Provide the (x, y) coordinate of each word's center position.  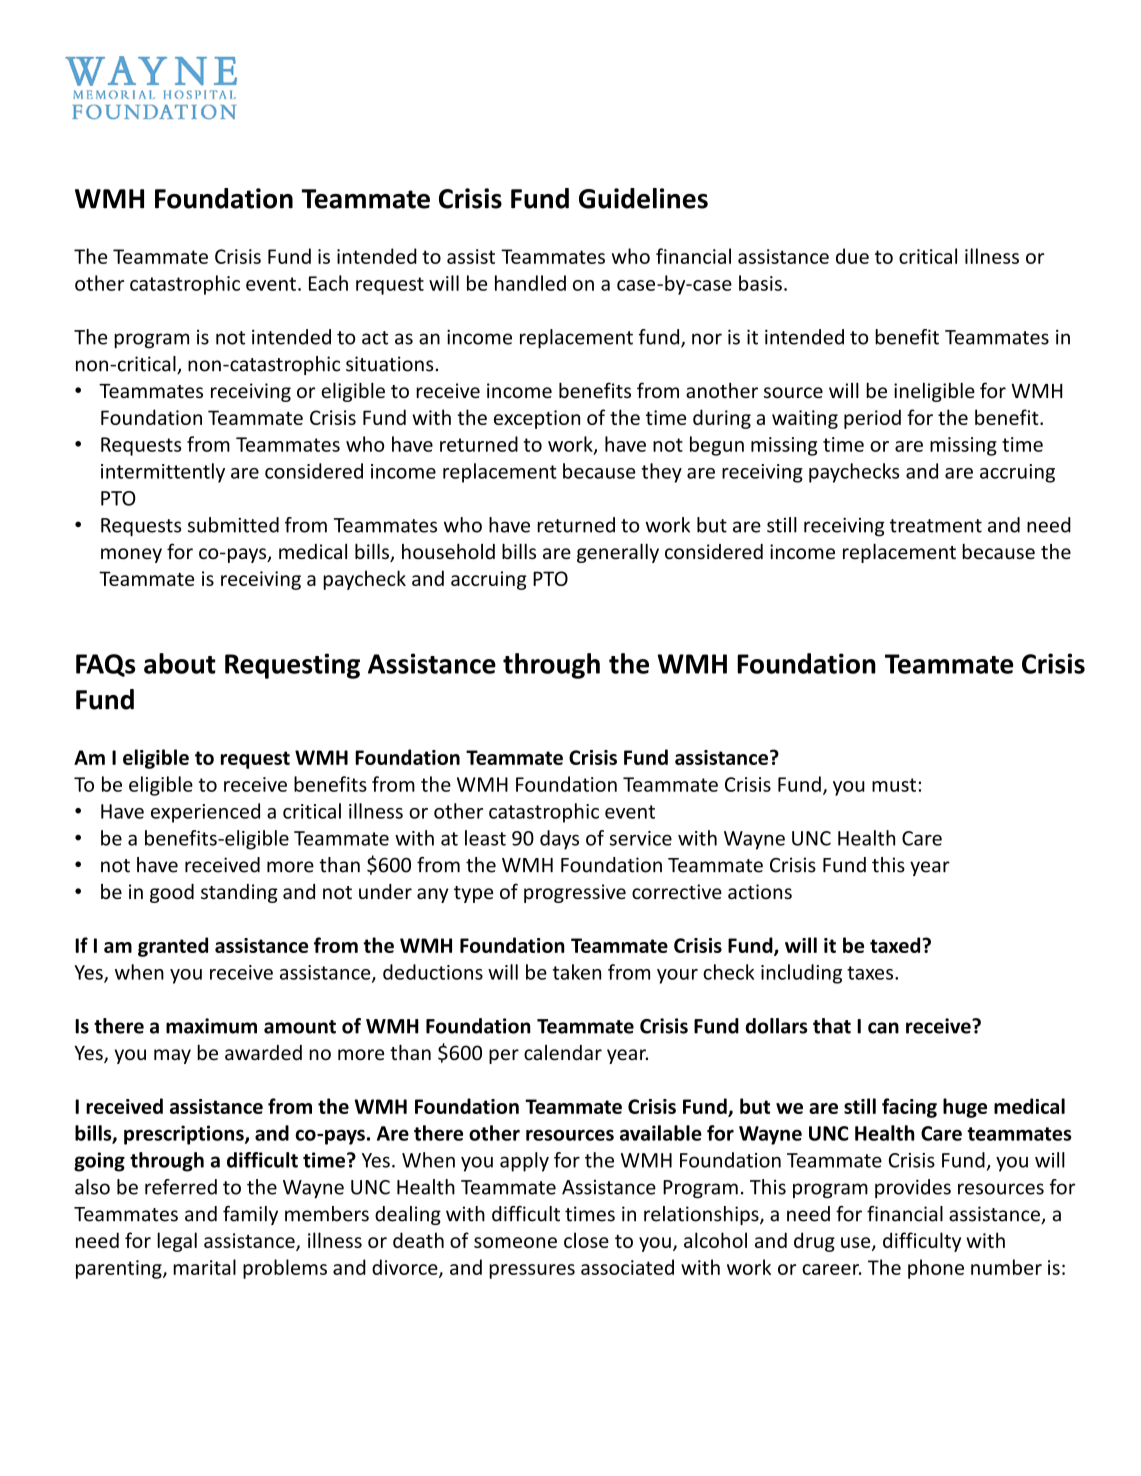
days (559, 840)
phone (936, 1269)
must (894, 785)
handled (530, 283)
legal (177, 1242)
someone (515, 1242)
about (180, 663)
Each (328, 283)
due (852, 256)
